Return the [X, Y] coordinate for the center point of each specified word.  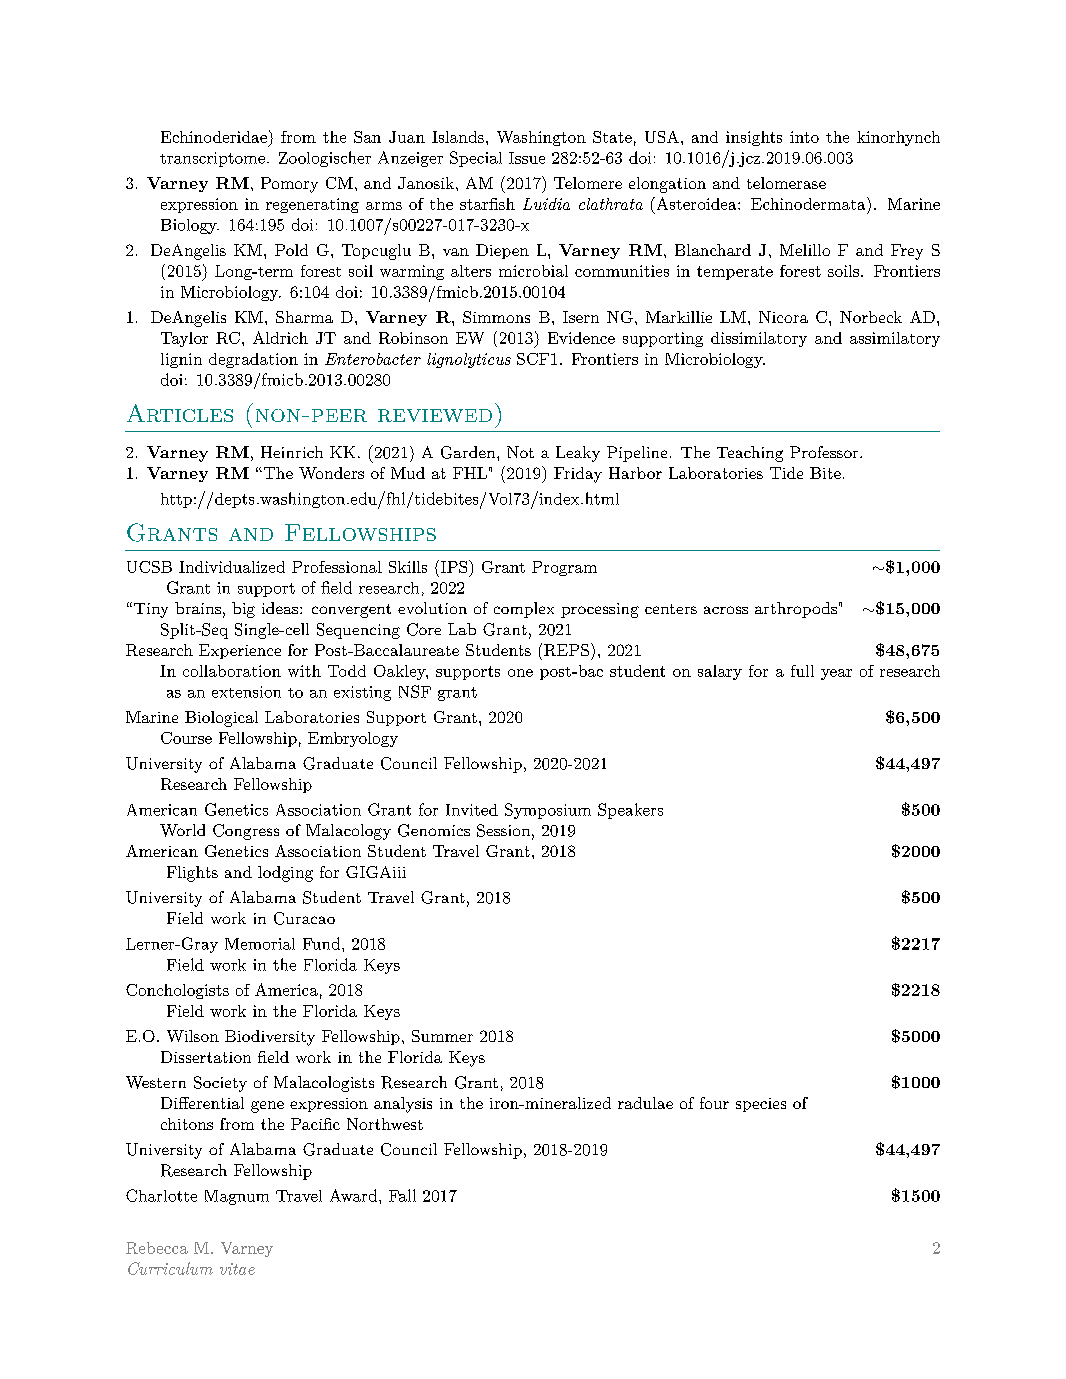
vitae [237, 1269]
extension [246, 692]
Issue [527, 158]
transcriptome [212, 159]
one [520, 673]
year [836, 674]
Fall [402, 1195]
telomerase [786, 183]
